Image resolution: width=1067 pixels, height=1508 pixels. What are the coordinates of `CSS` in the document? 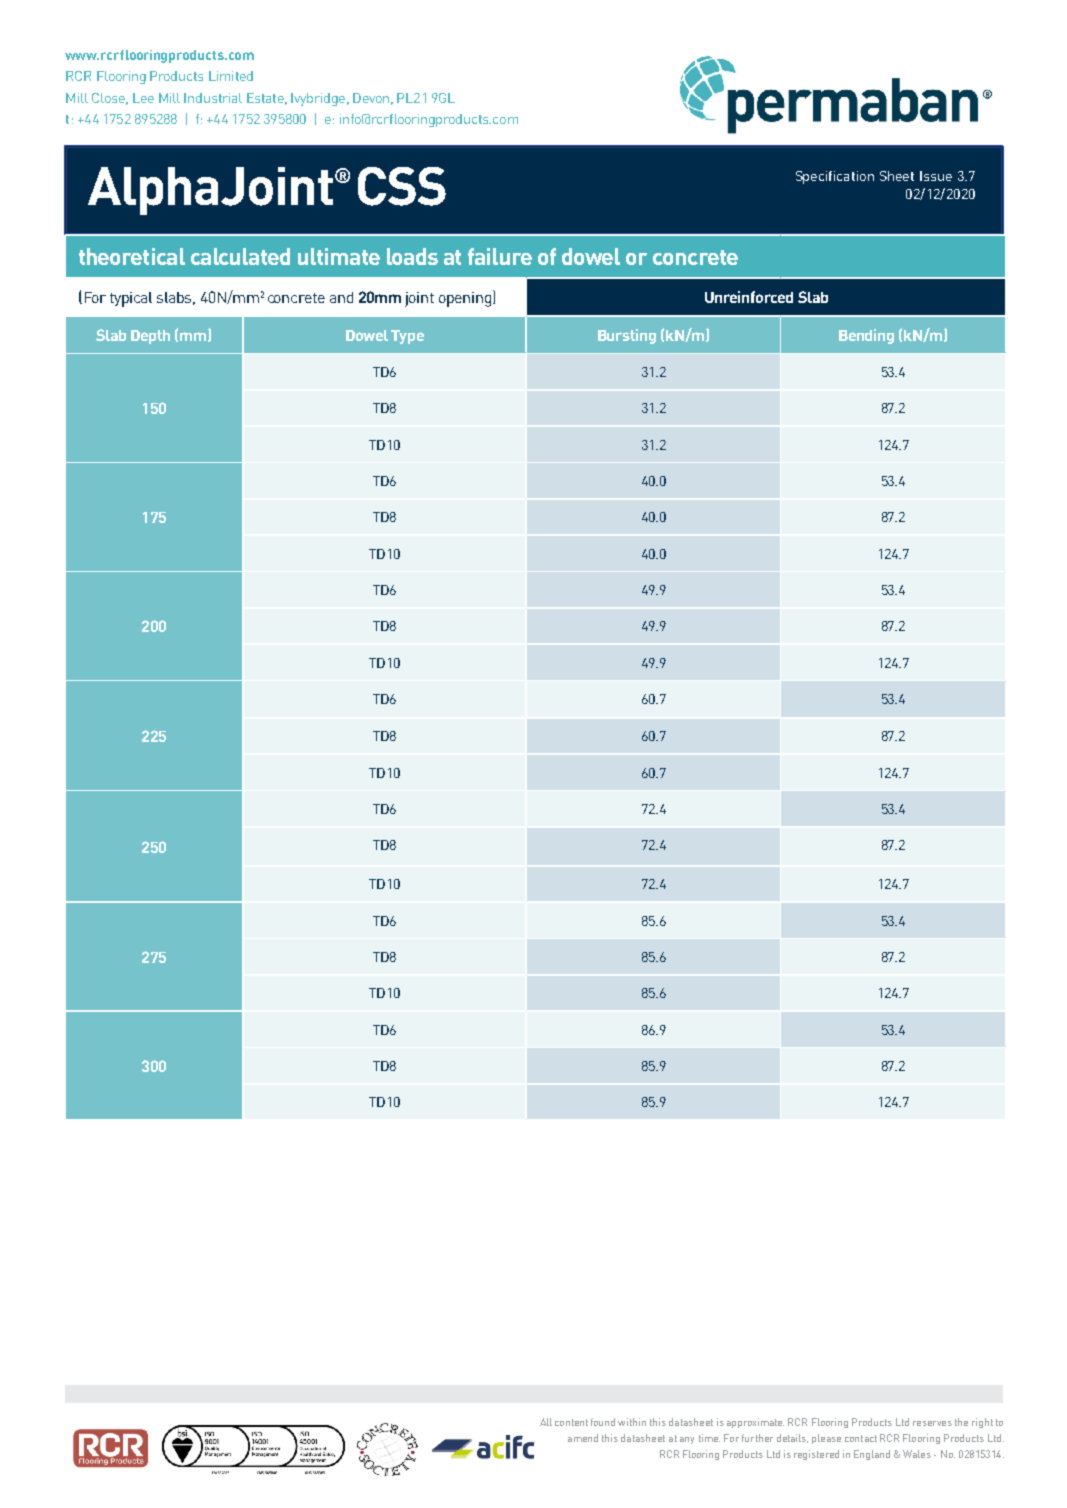 It's located at (402, 186).
